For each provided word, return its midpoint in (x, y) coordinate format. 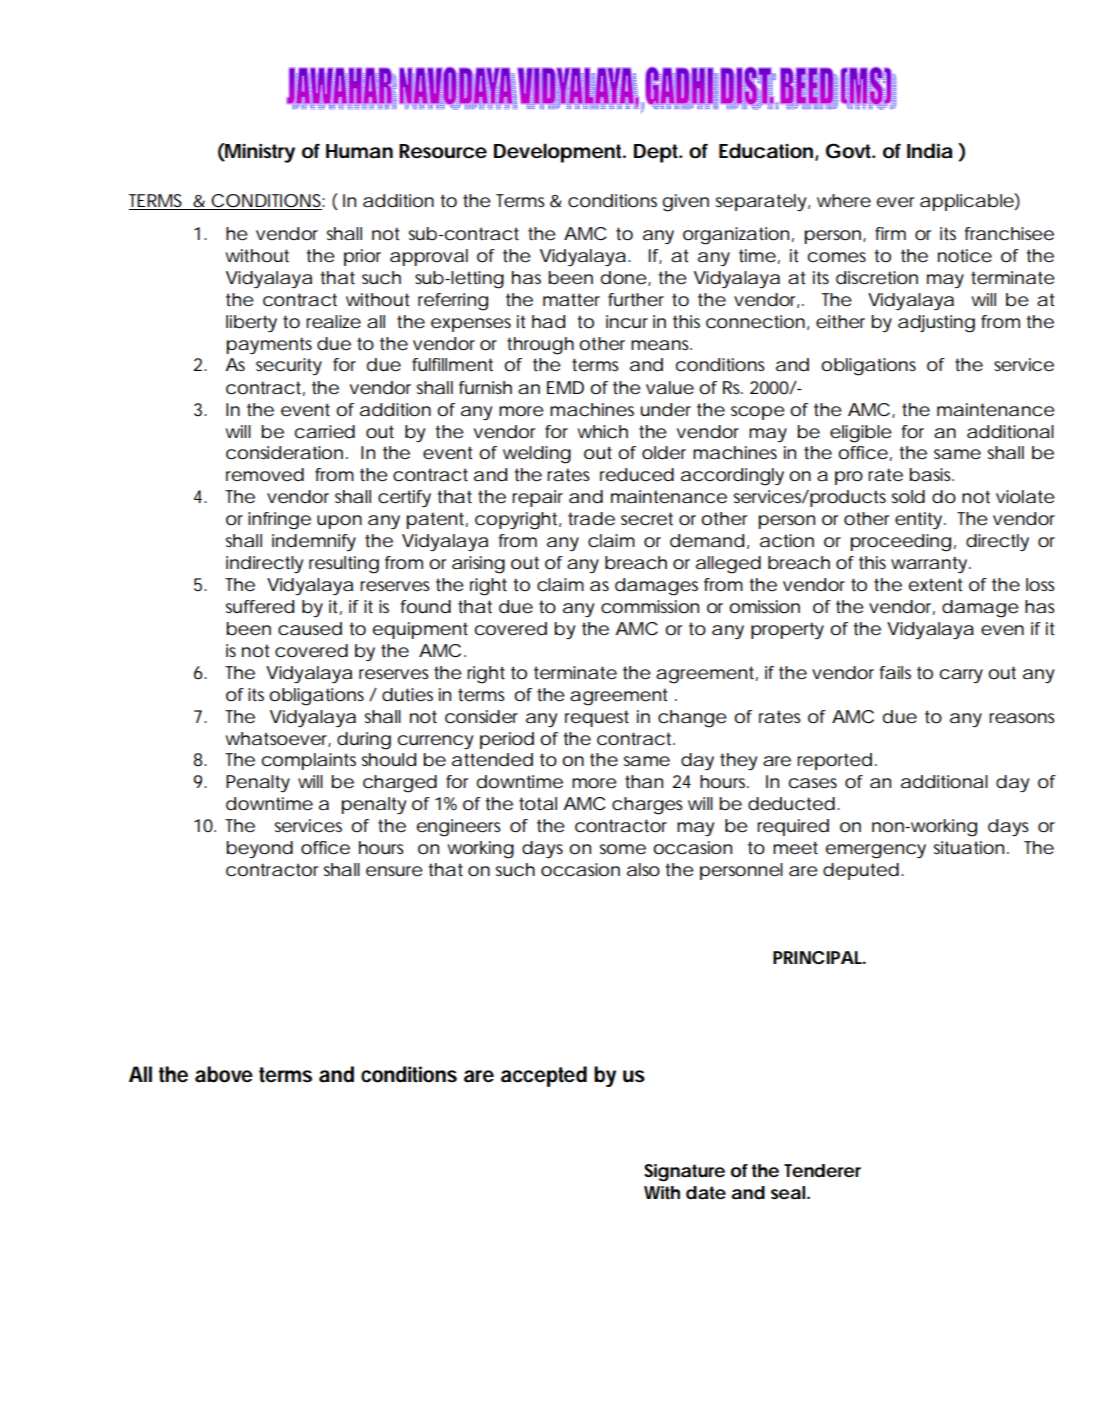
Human (359, 151)
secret (647, 519)
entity (918, 520)
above (224, 1074)
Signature (684, 1173)
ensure (394, 871)
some (623, 849)
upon (339, 522)
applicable (967, 202)
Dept (658, 153)
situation (969, 847)
